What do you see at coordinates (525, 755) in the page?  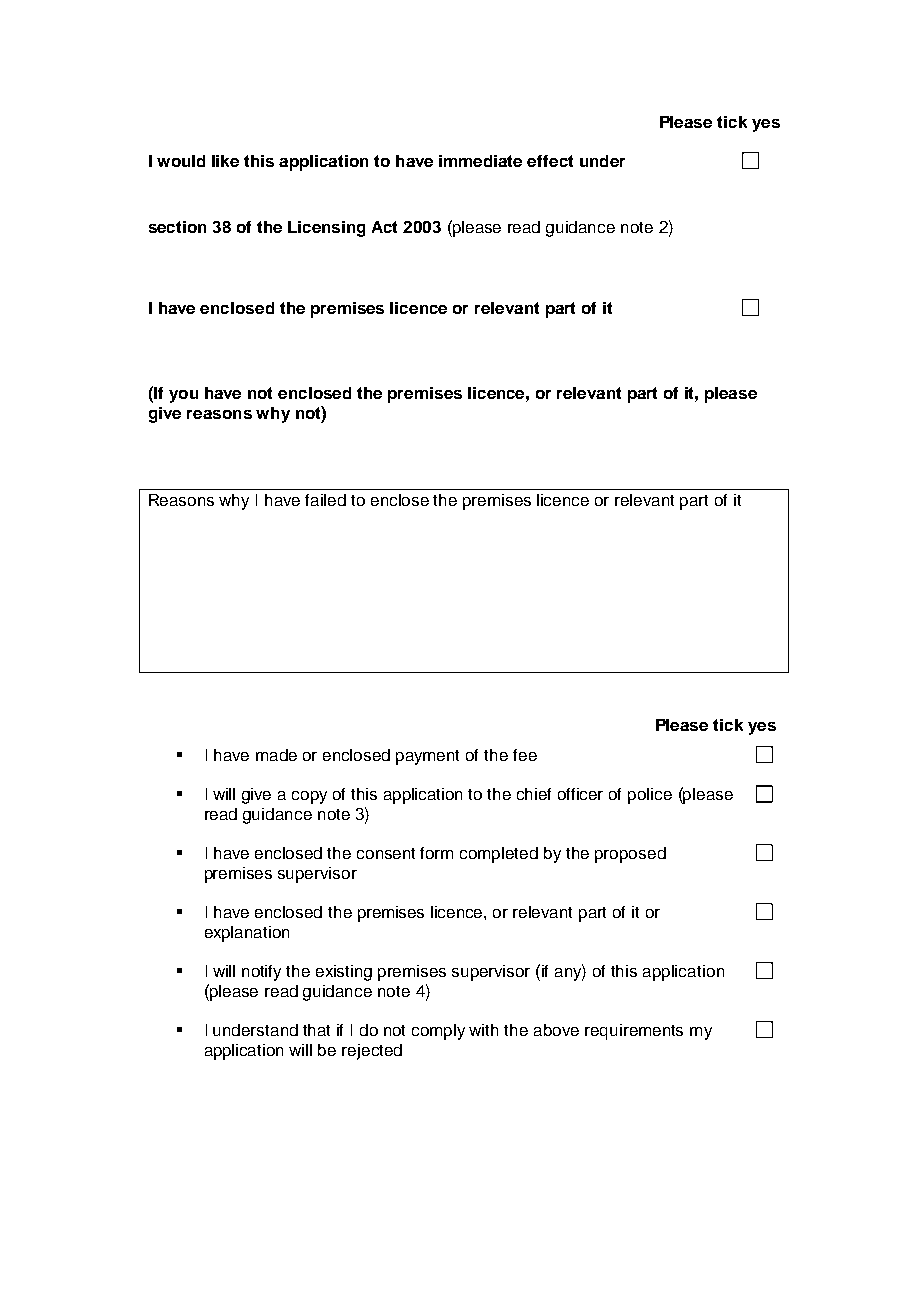 I see `fee` at bounding box center [525, 755].
